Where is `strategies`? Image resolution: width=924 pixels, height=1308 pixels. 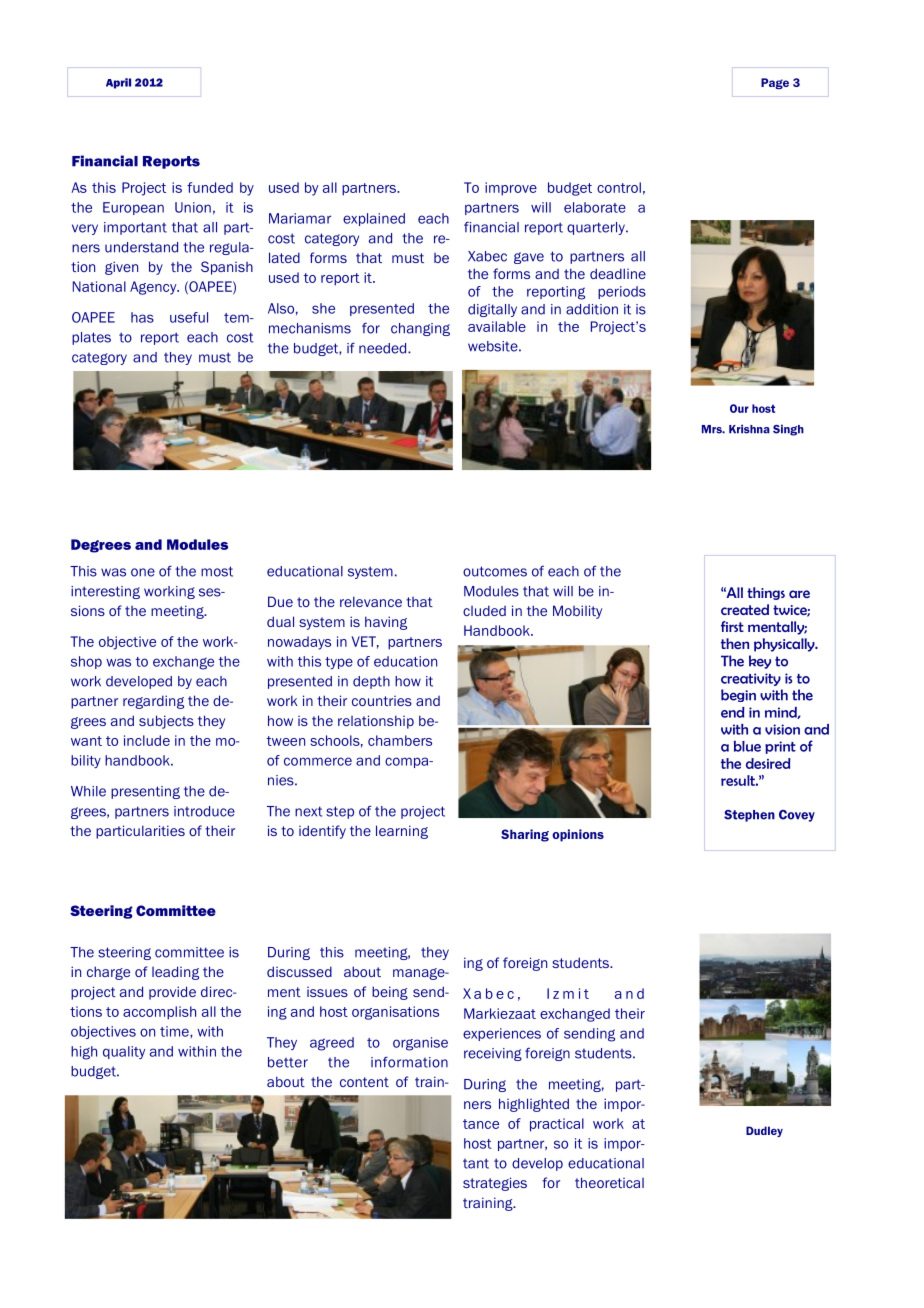
strategies is located at coordinates (495, 1184).
